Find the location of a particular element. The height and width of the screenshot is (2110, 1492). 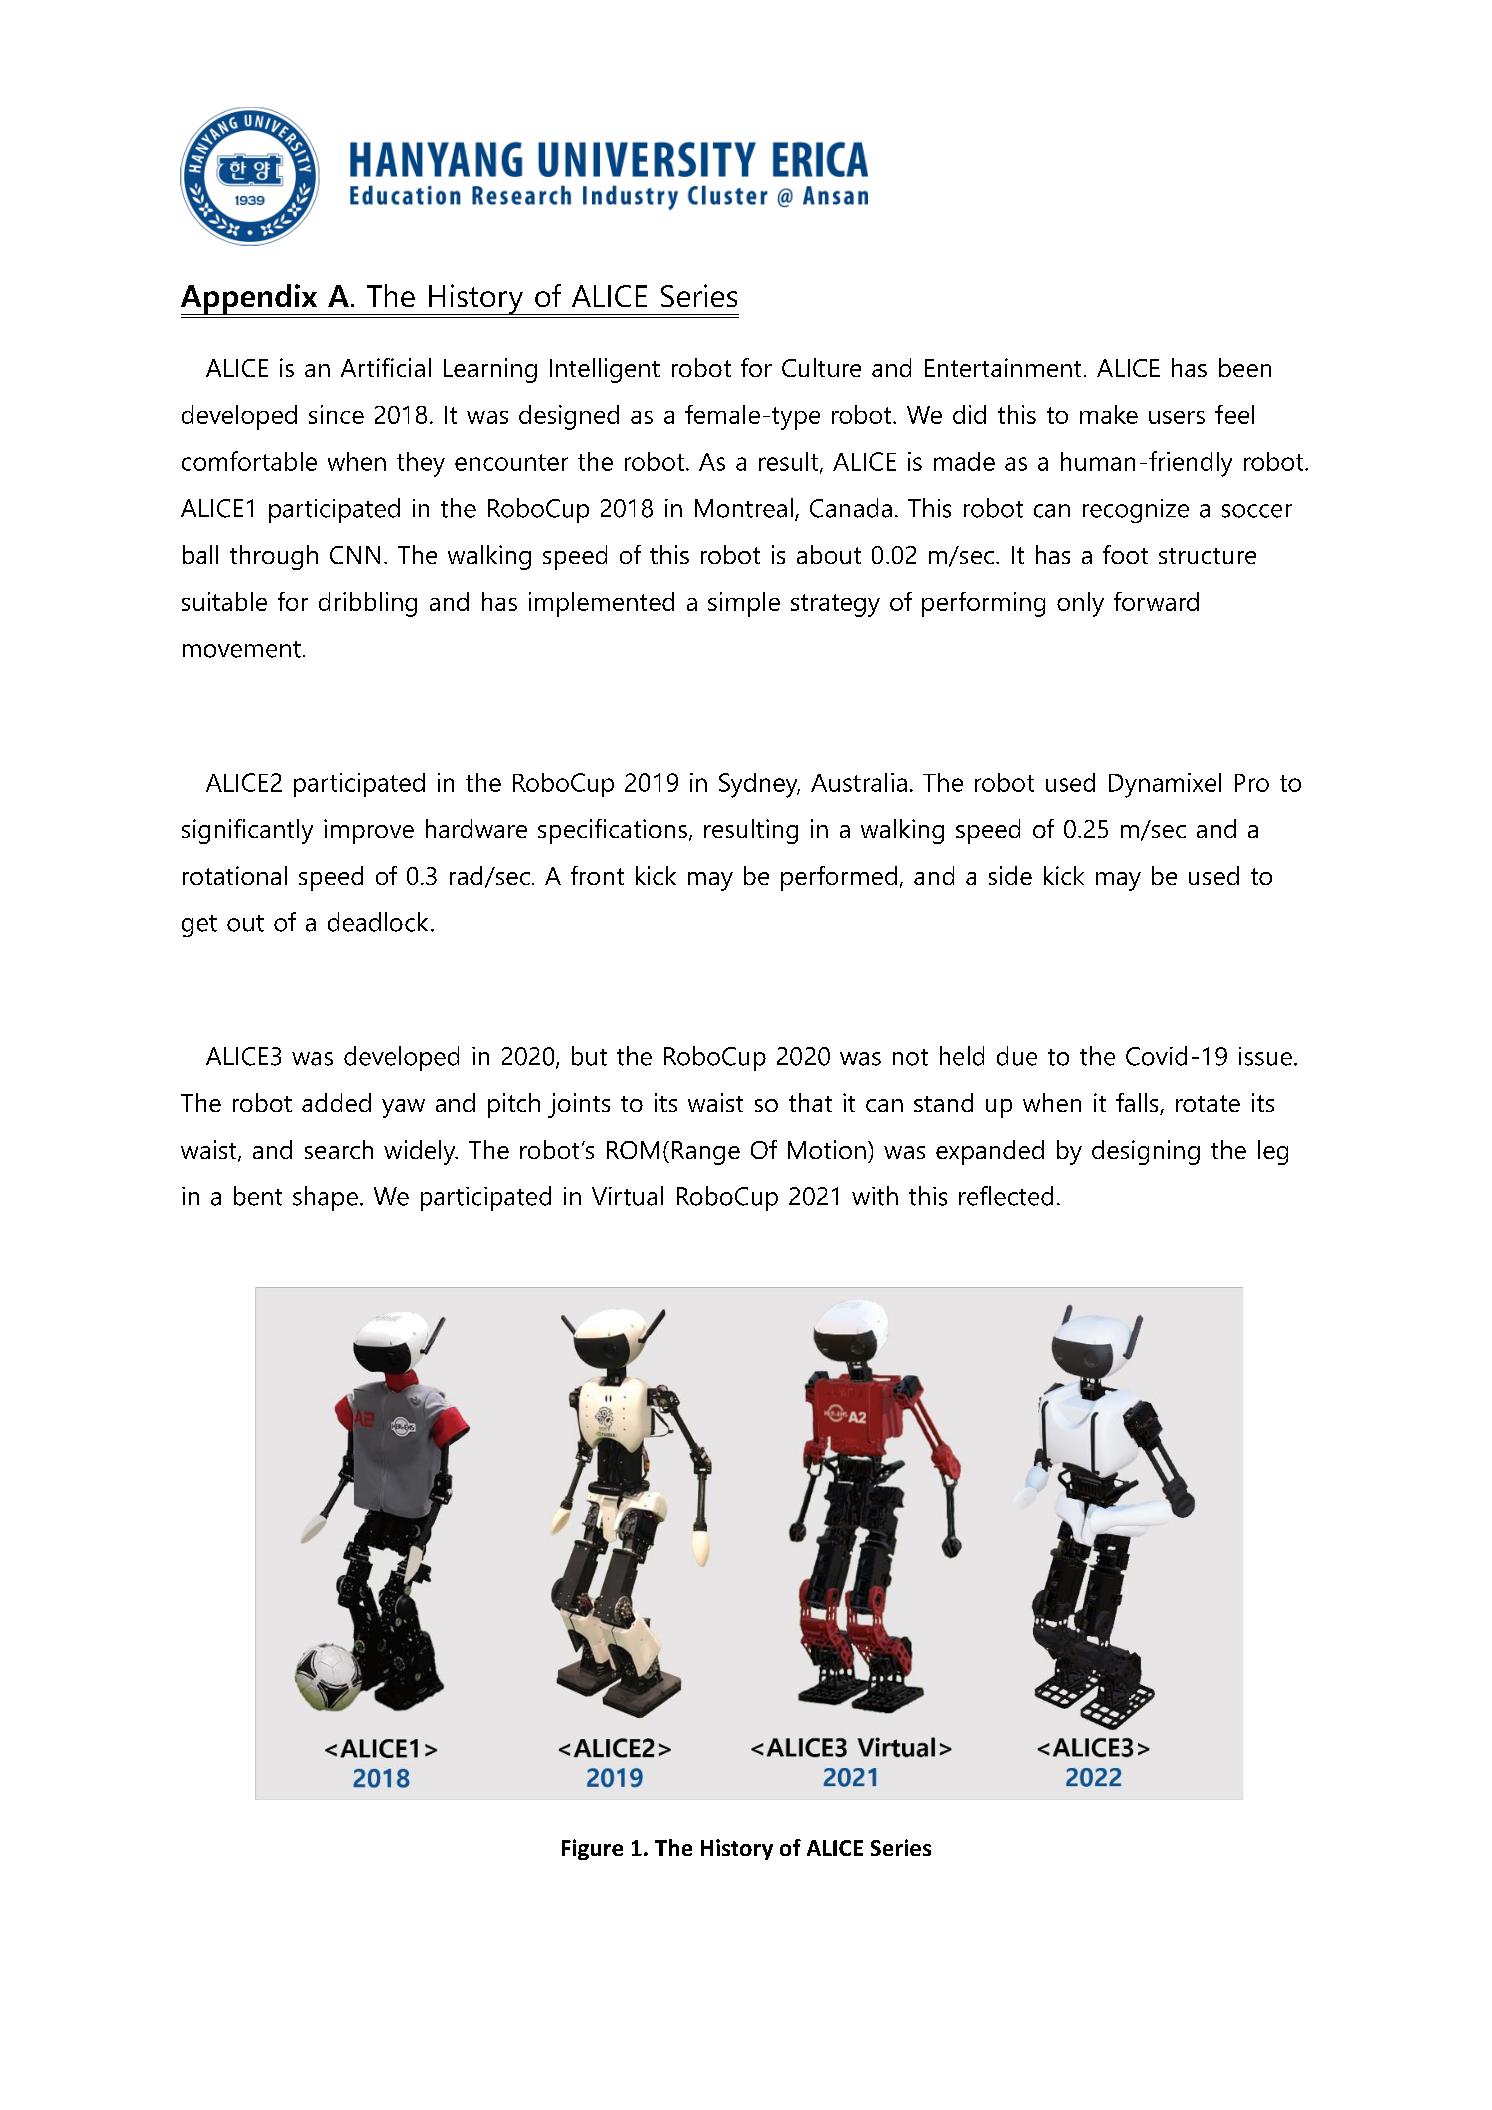

Culture is located at coordinates (821, 367).
